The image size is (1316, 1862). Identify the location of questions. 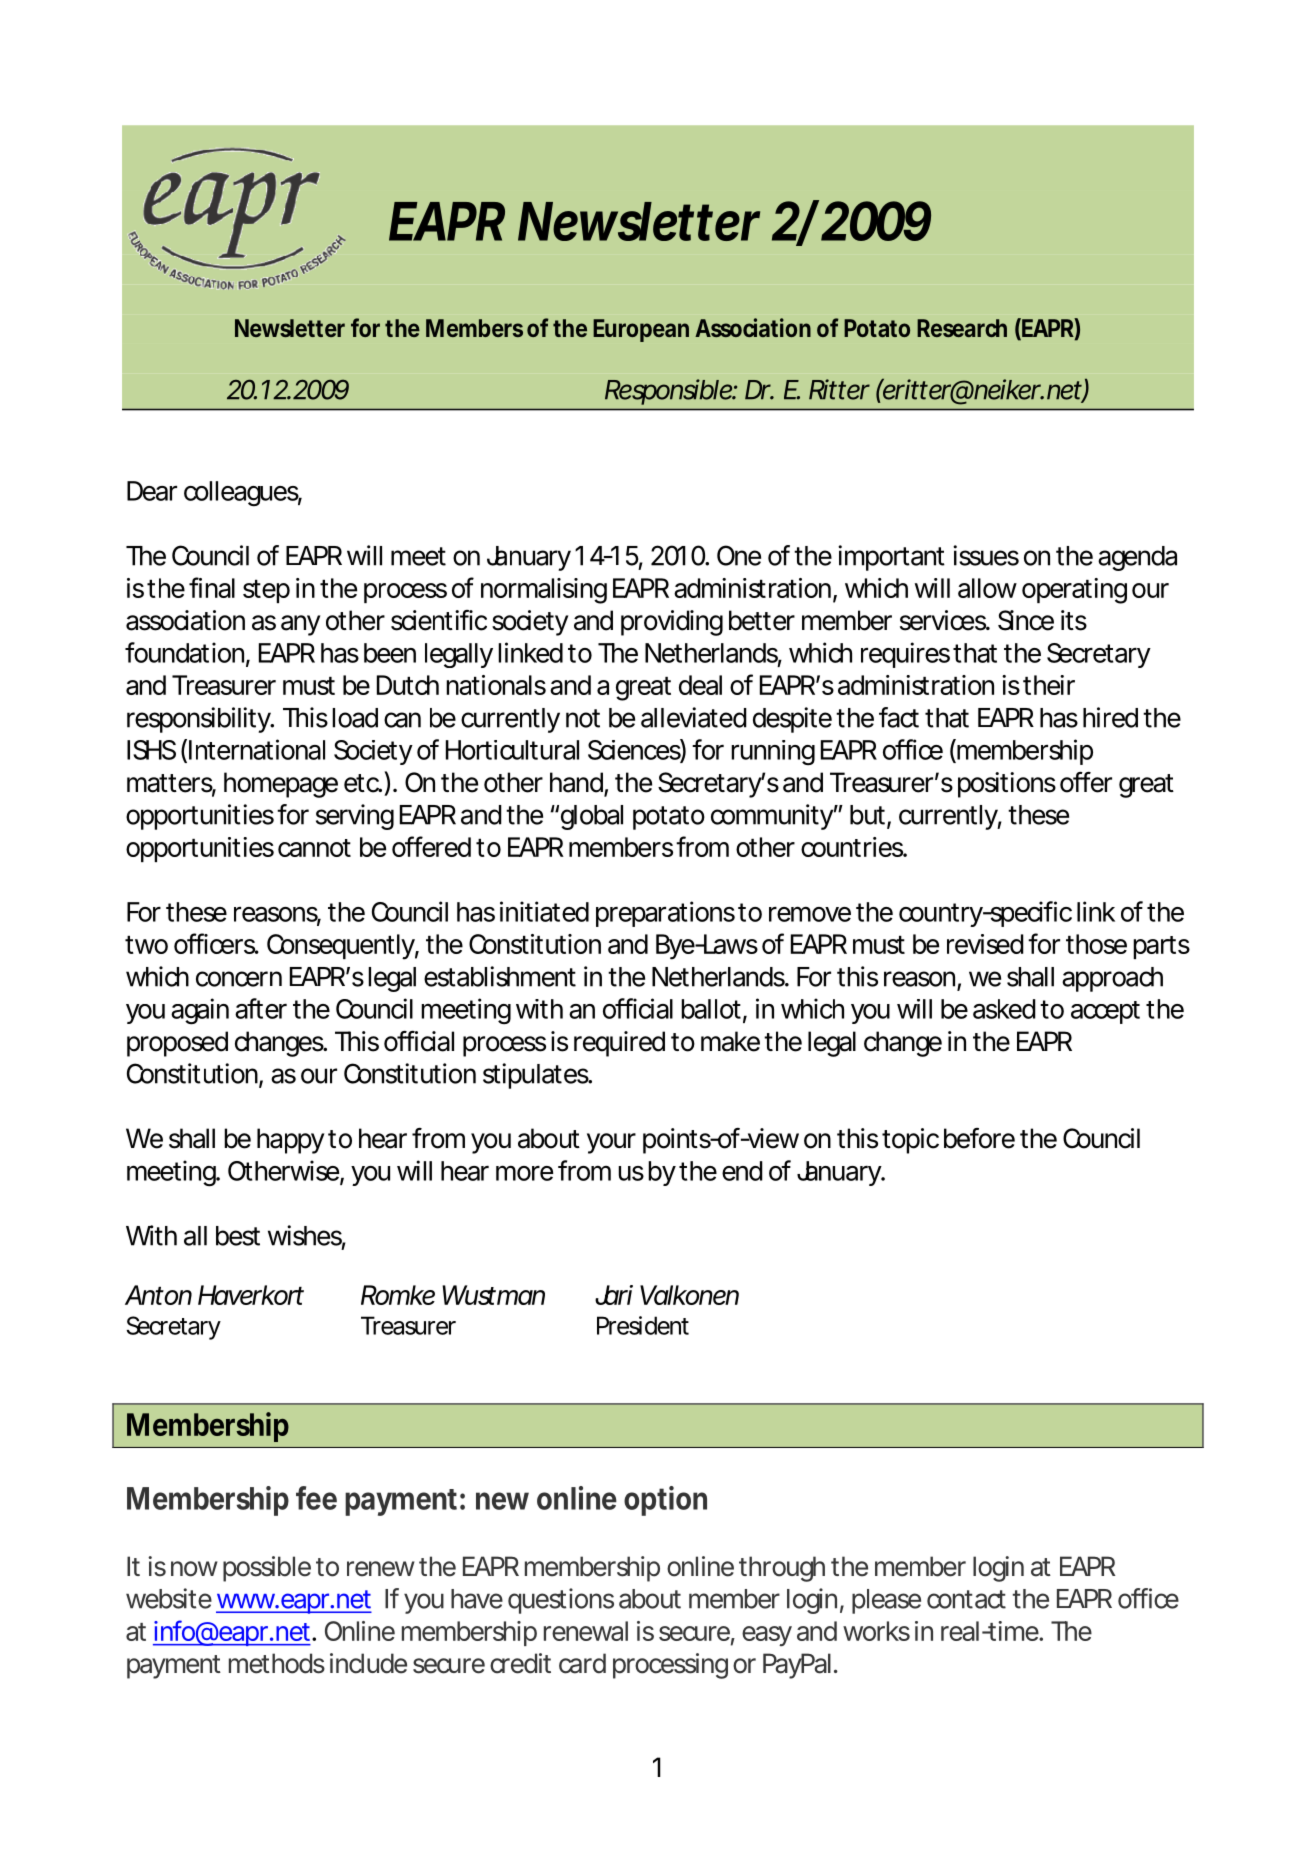
(561, 1601).
